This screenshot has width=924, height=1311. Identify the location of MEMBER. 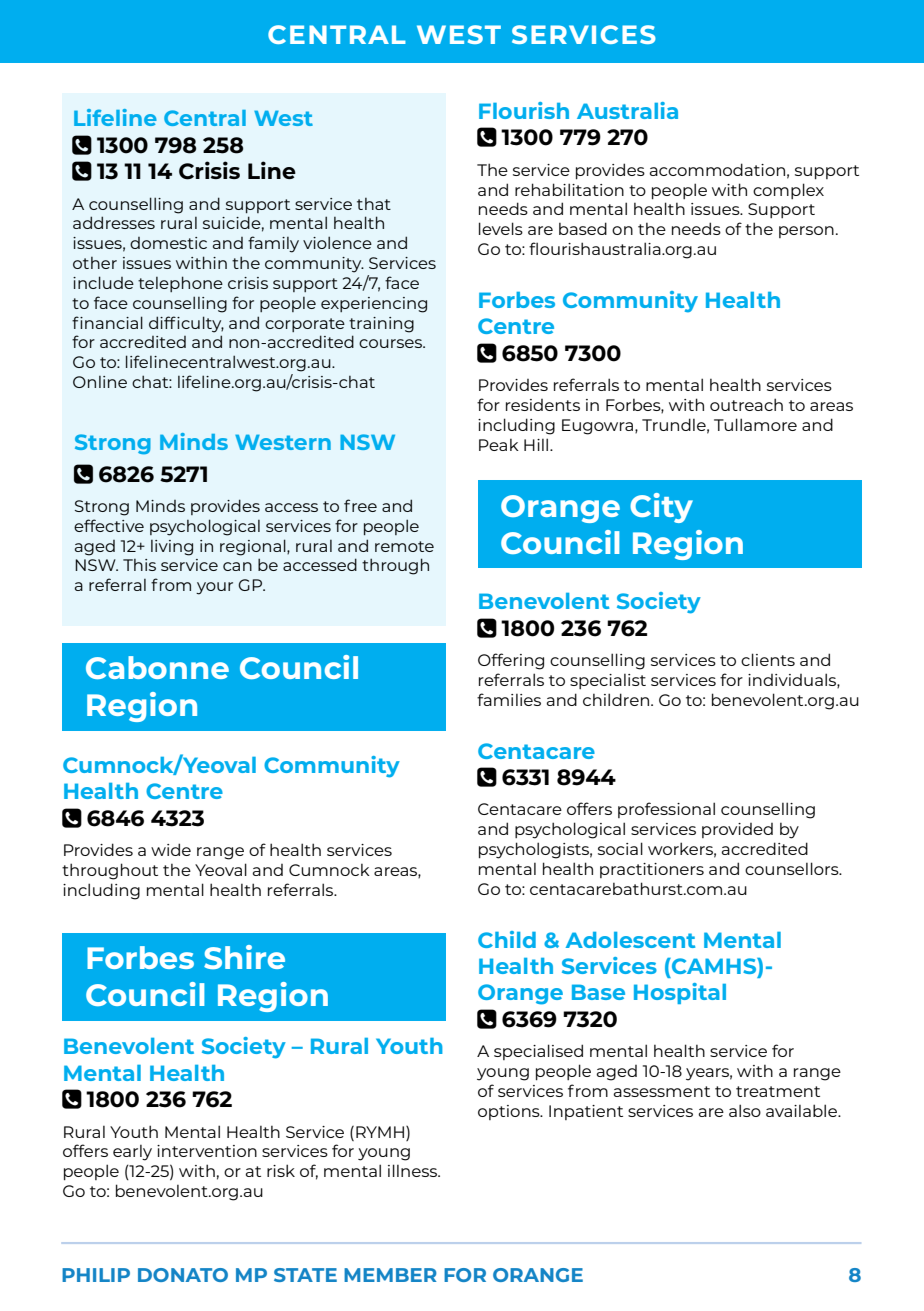
(390, 1275).
